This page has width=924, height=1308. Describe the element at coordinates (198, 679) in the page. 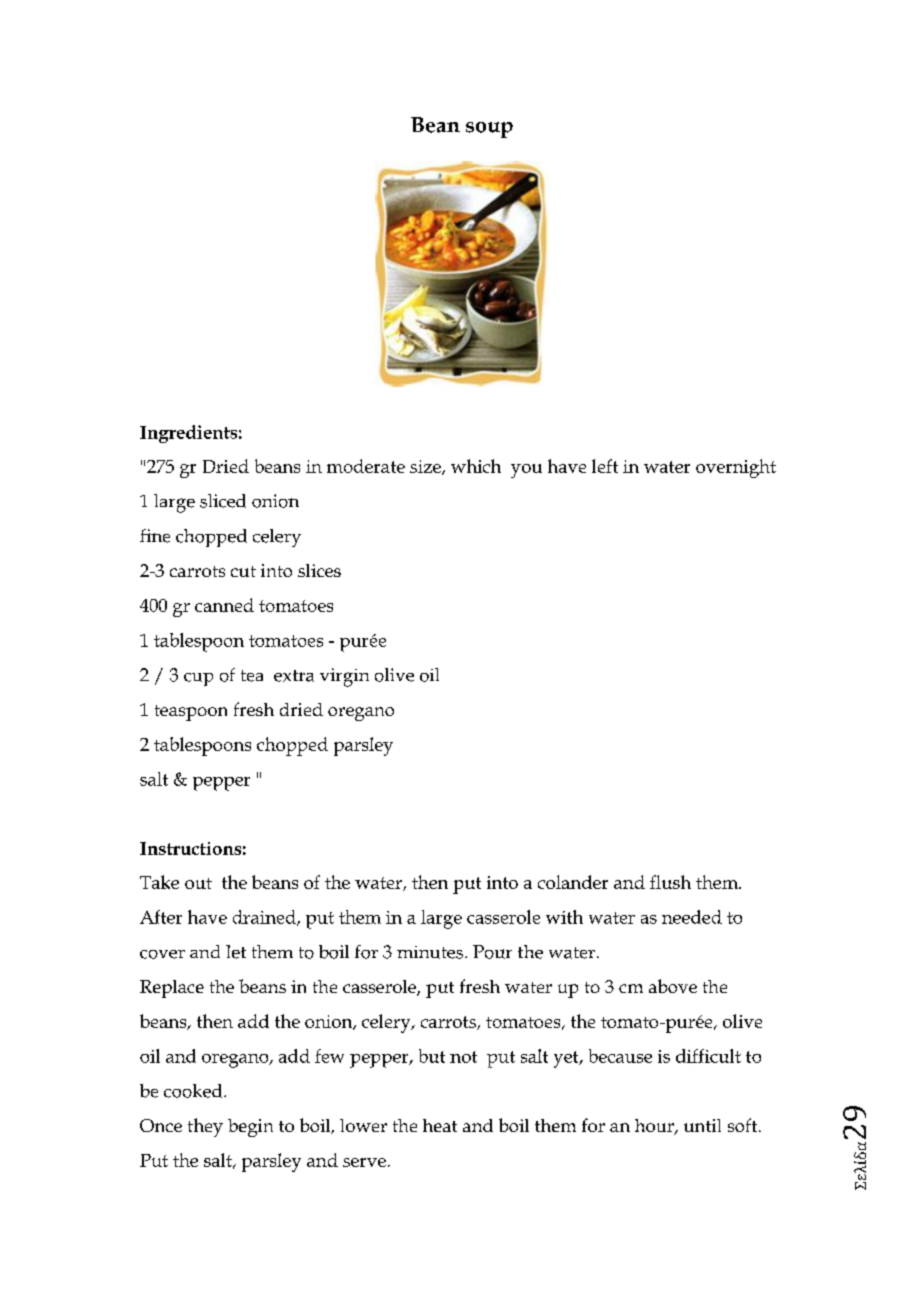

I see `cup` at that location.
